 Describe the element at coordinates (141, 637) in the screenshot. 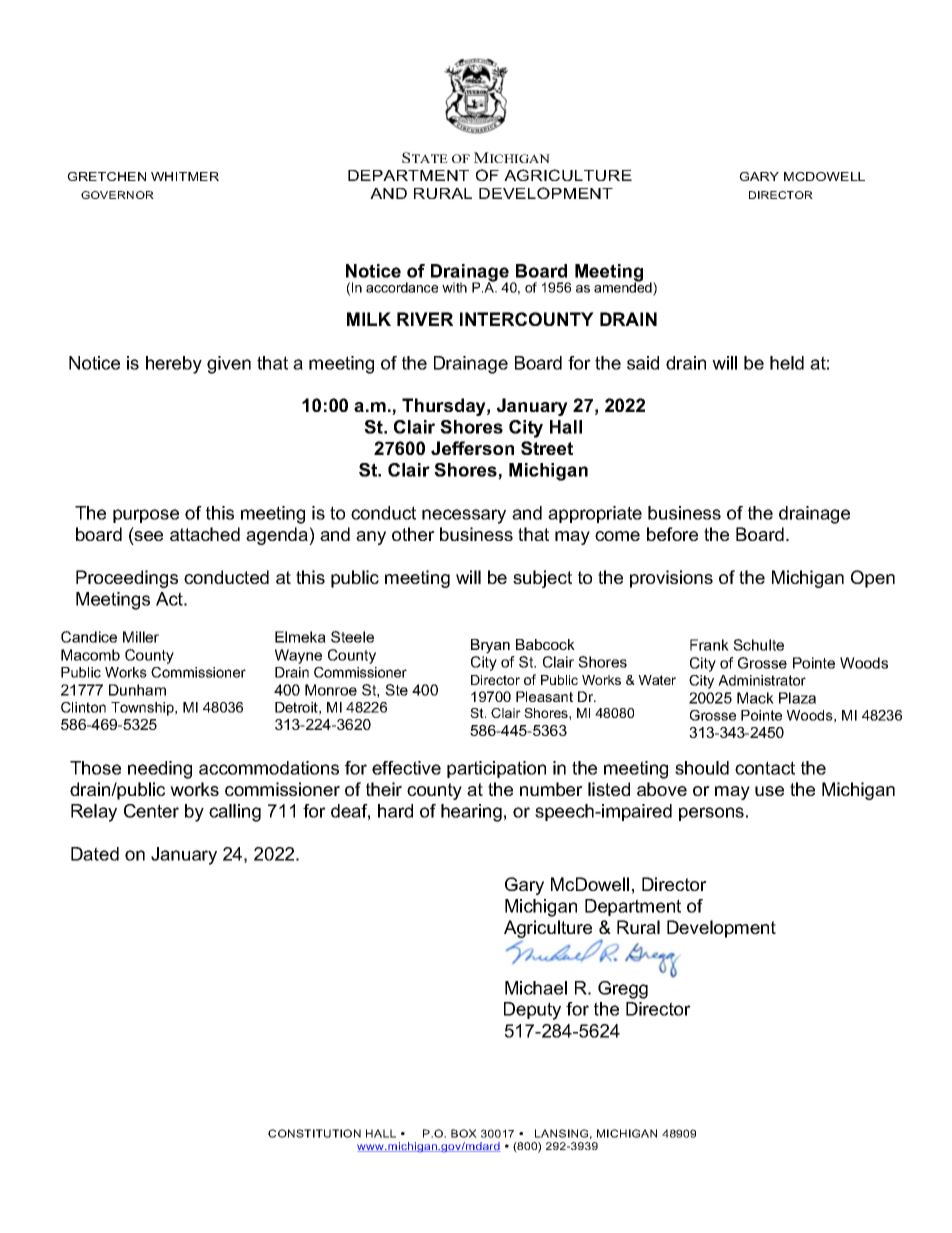

I see `Miller` at that location.
